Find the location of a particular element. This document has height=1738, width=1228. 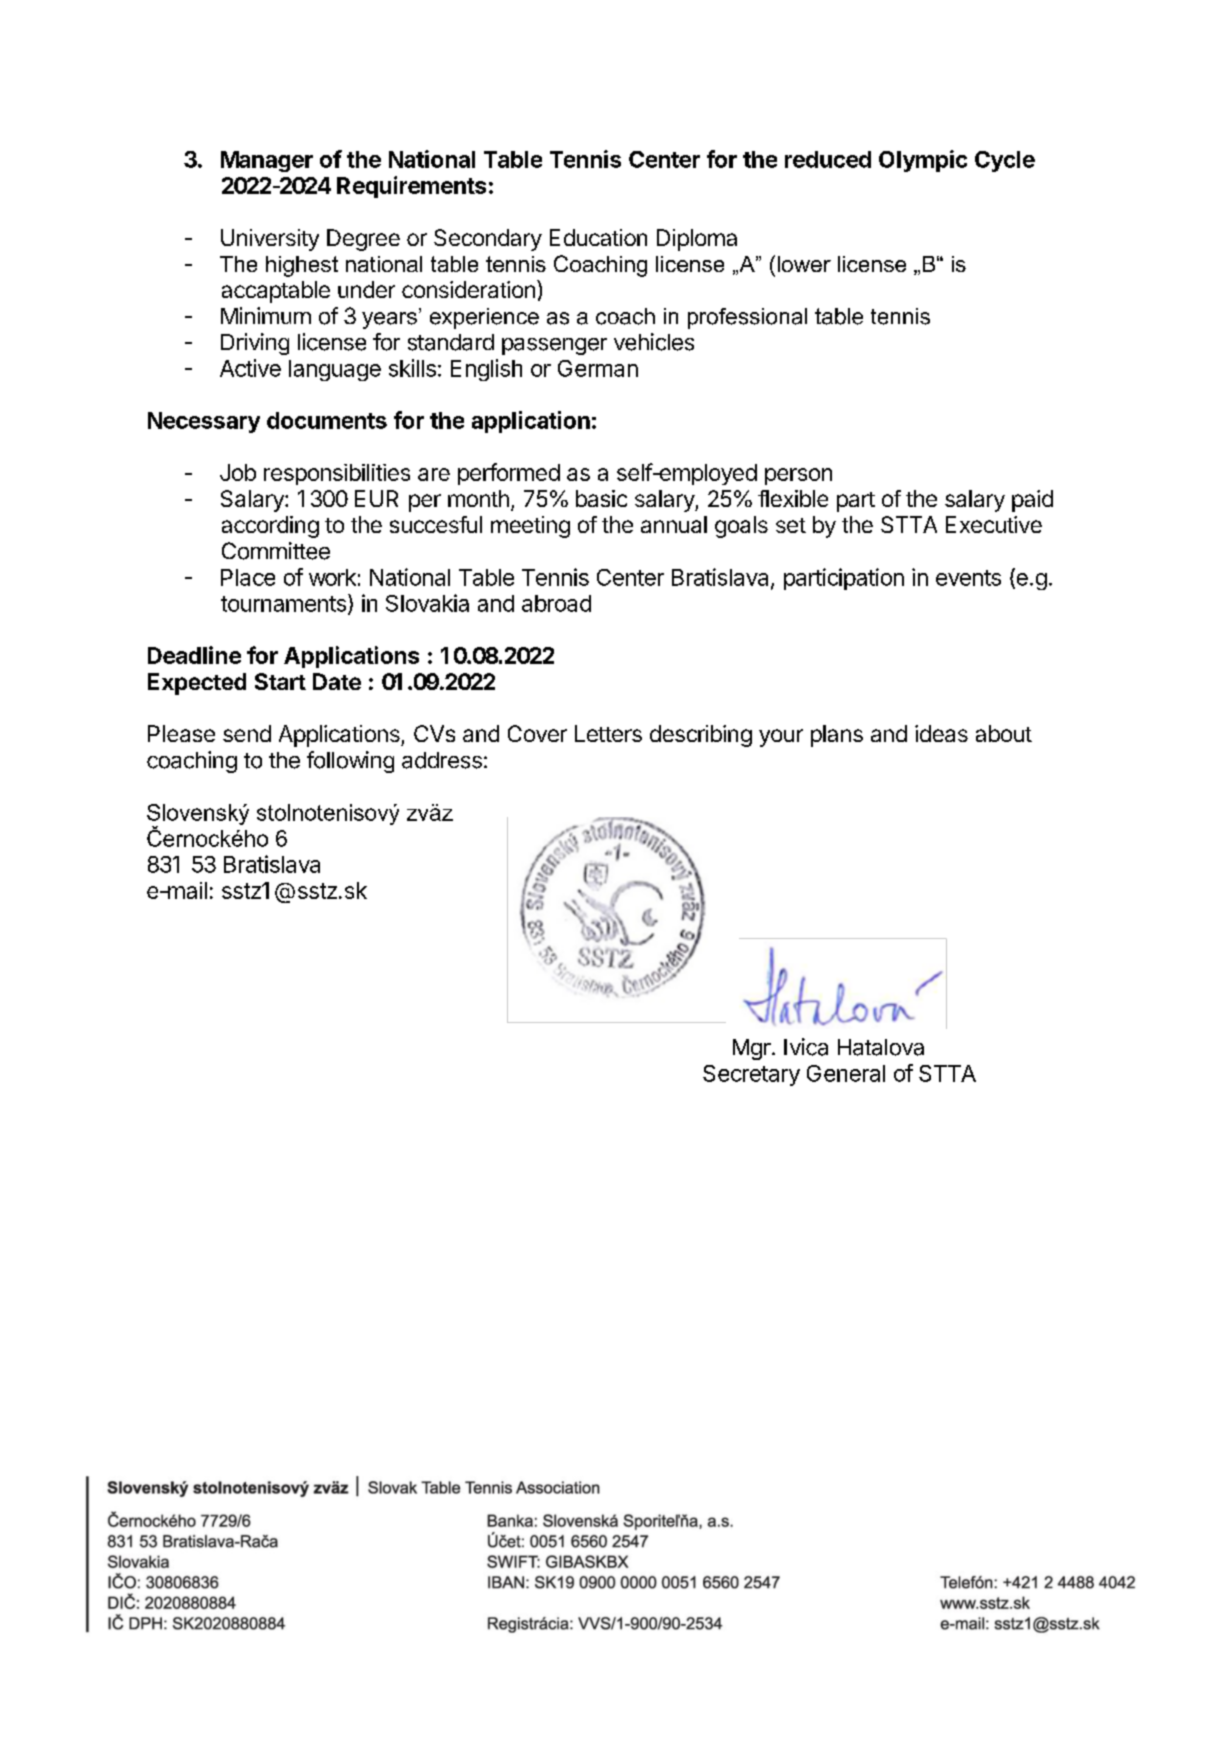

Olympic is located at coordinates (923, 161).
